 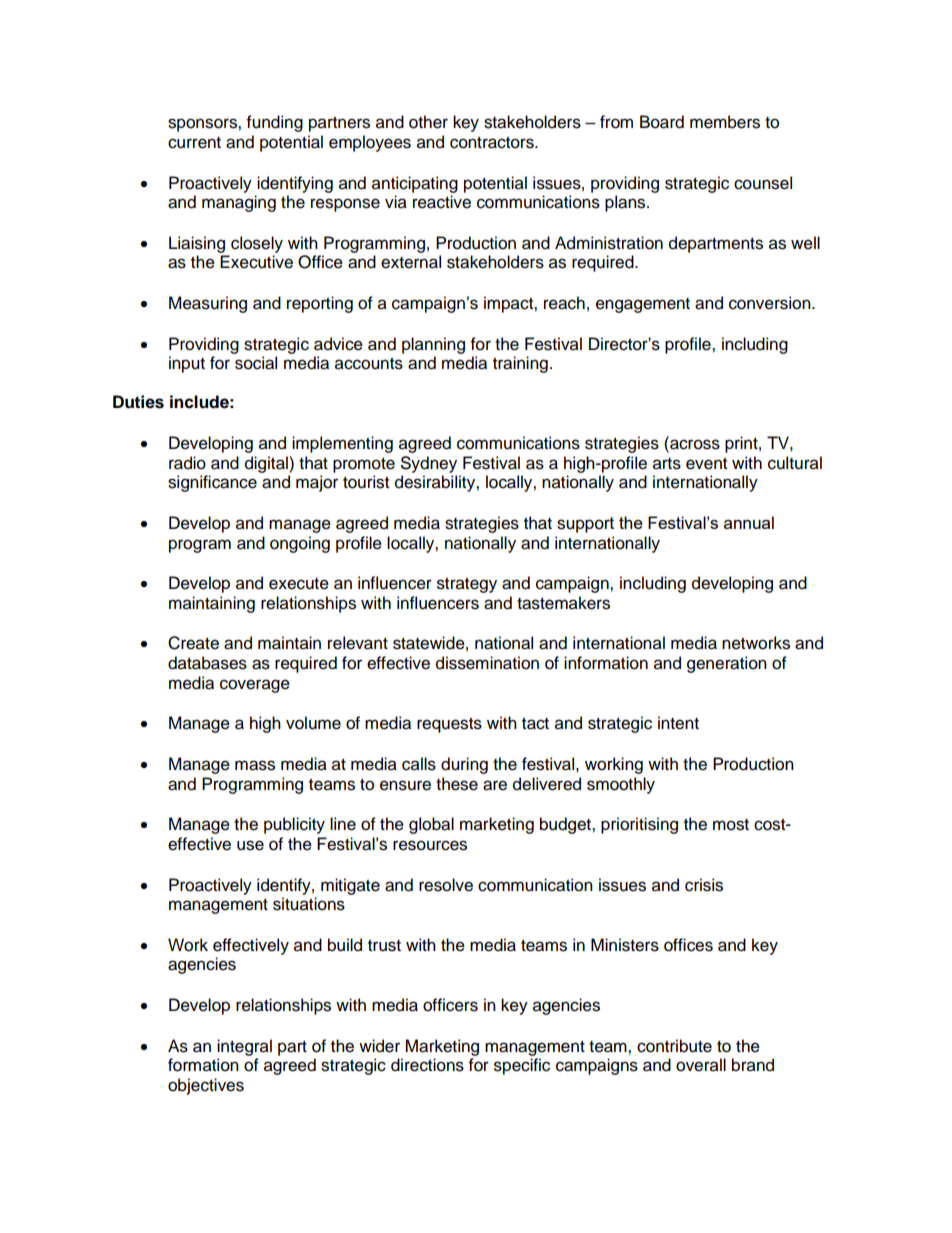 I want to click on generation, so click(x=727, y=664).
